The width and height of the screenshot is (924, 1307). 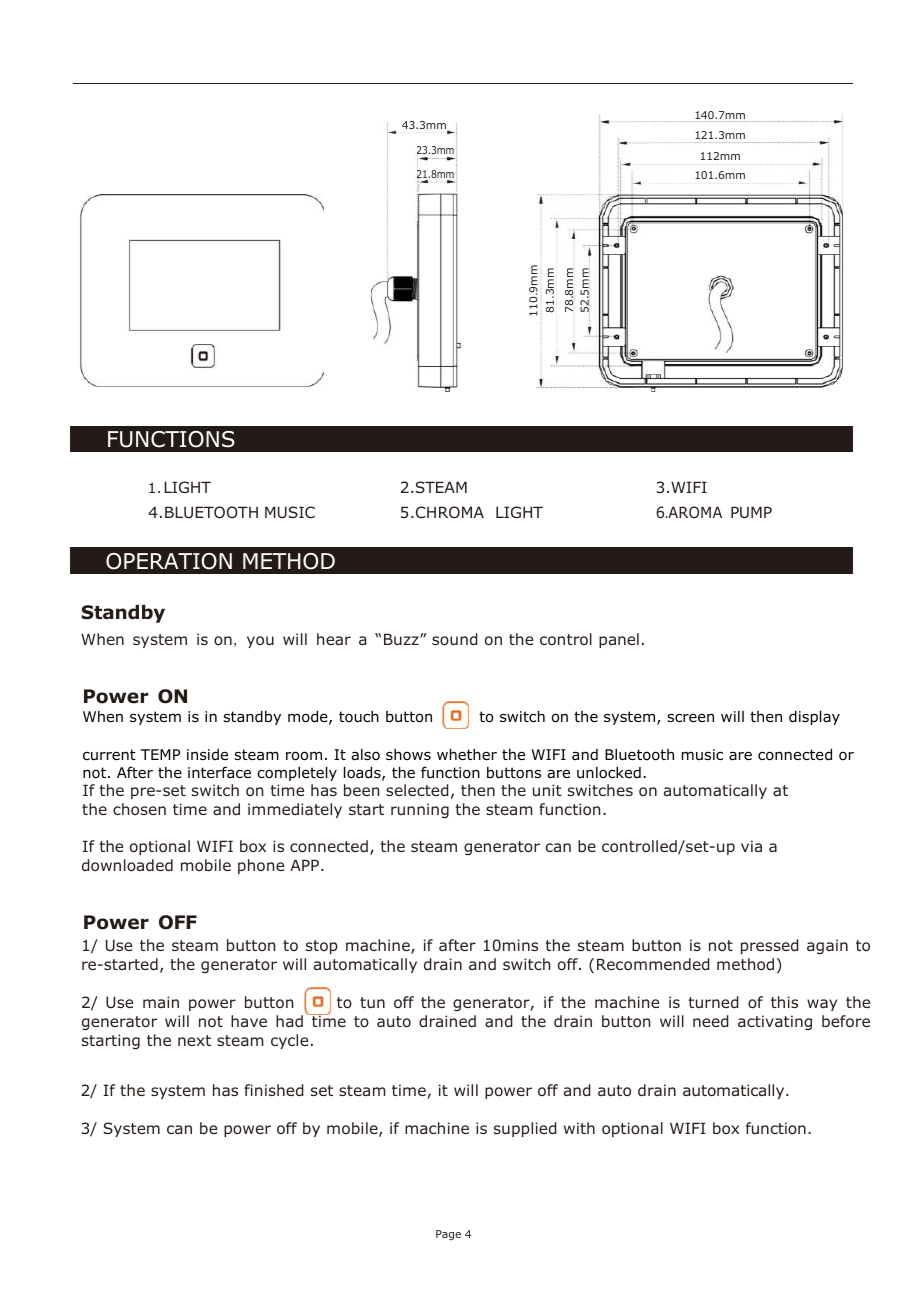 What do you see at coordinates (448, 1235) in the screenshot?
I see `Page` at bounding box center [448, 1235].
